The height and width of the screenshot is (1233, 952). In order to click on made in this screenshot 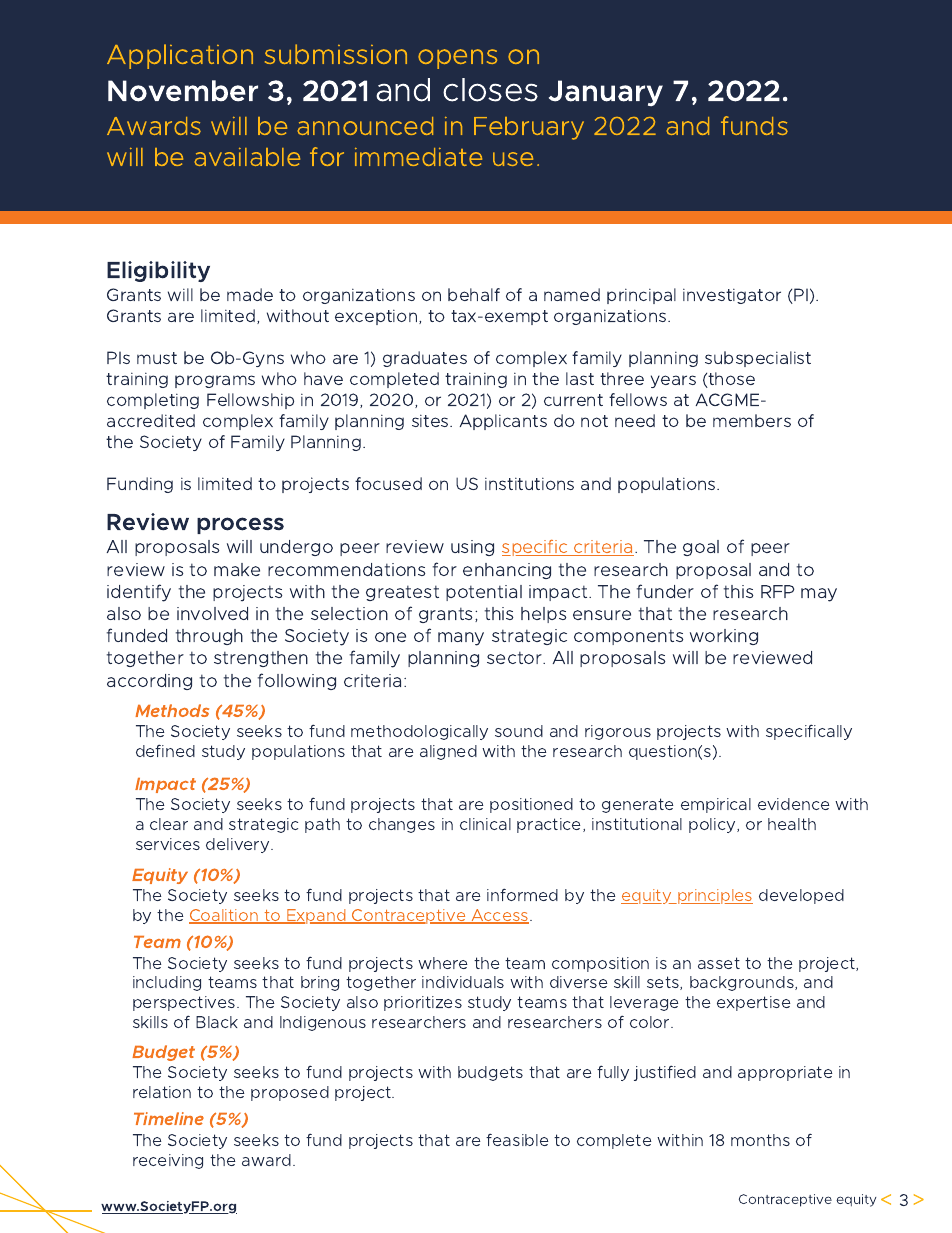, I will do `click(250, 294)`.
